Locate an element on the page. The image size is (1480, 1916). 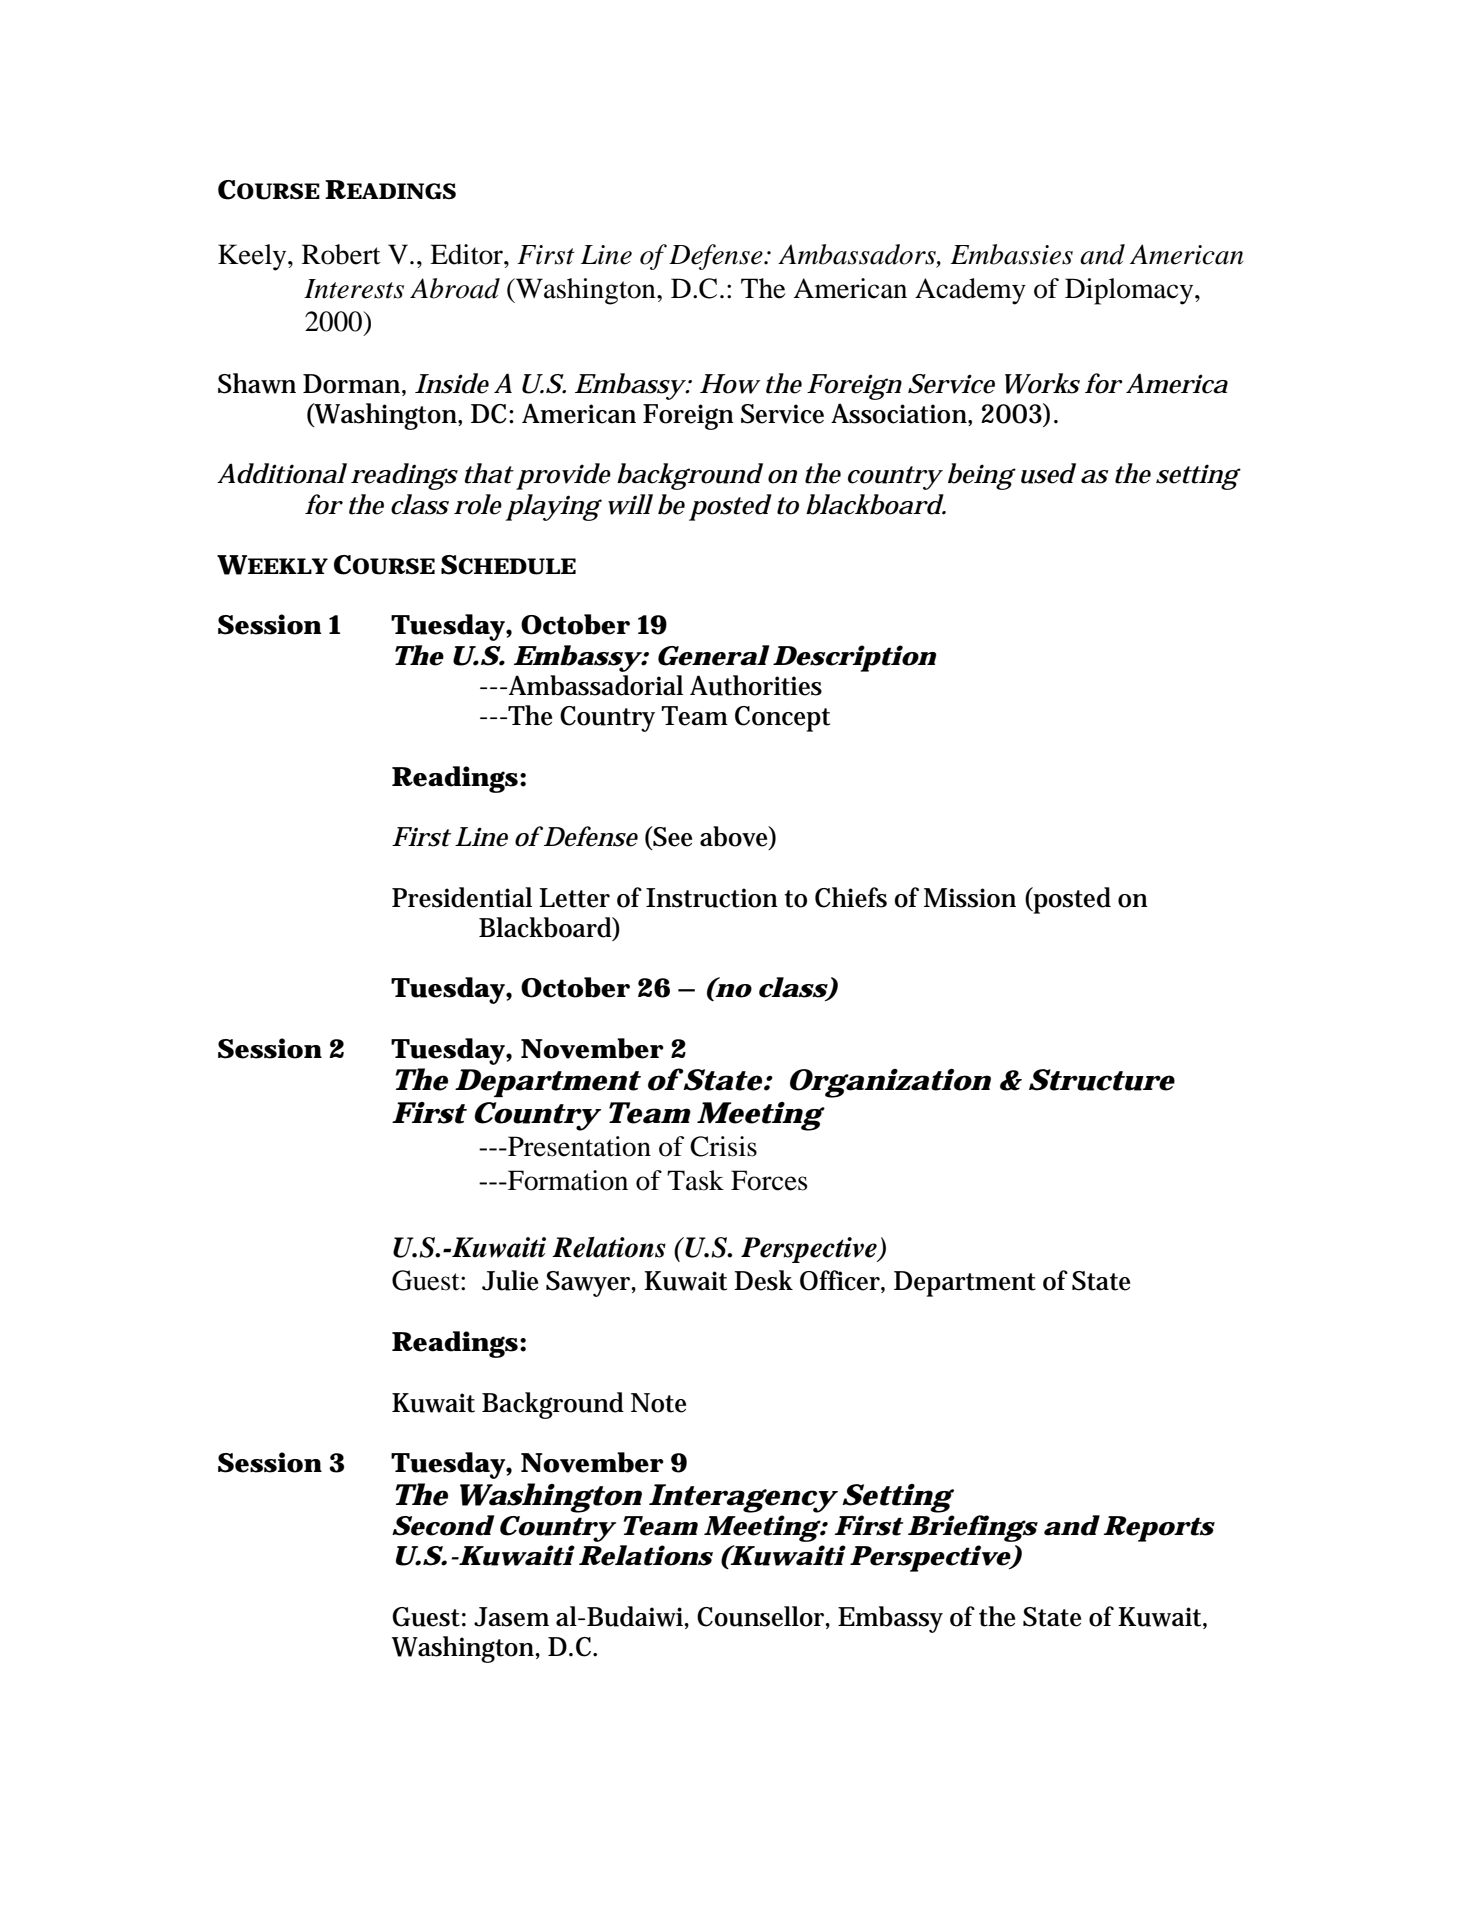
Julie is located at coordinates (510, 1280).
